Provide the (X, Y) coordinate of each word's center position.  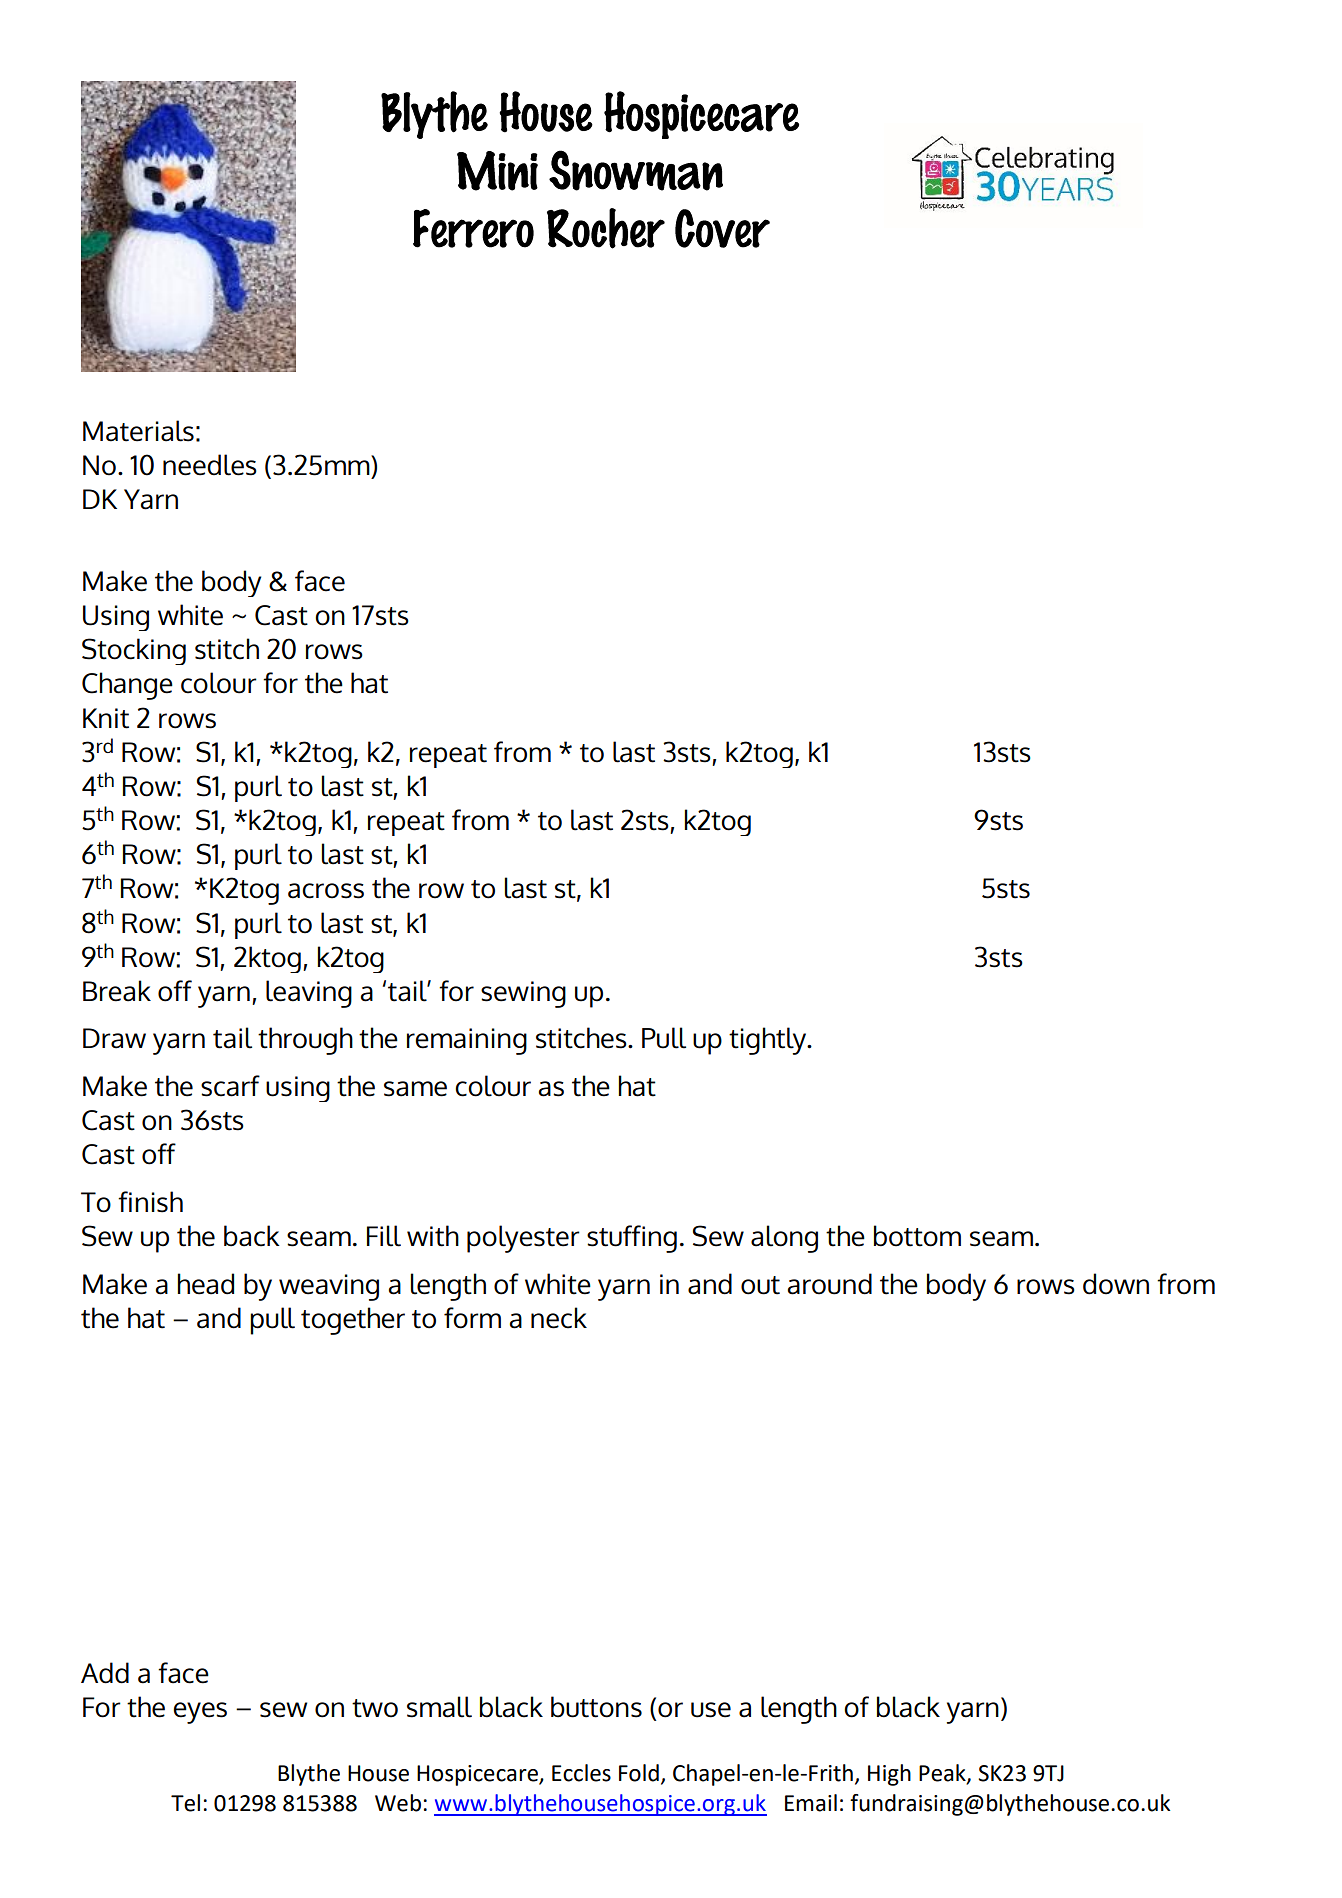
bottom (917, 1236)
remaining (467, 1041)
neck (559, 1318)
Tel (185, 1803)
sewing (523, 994)
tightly (769, 1041)
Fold (639, 1773)
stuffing (632, 1239)
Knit (106, 718)
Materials (138, 431)
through (305, 1041)
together (353, 1321)
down (1116, 1284)
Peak (943, 1774)
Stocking (134, 651)
